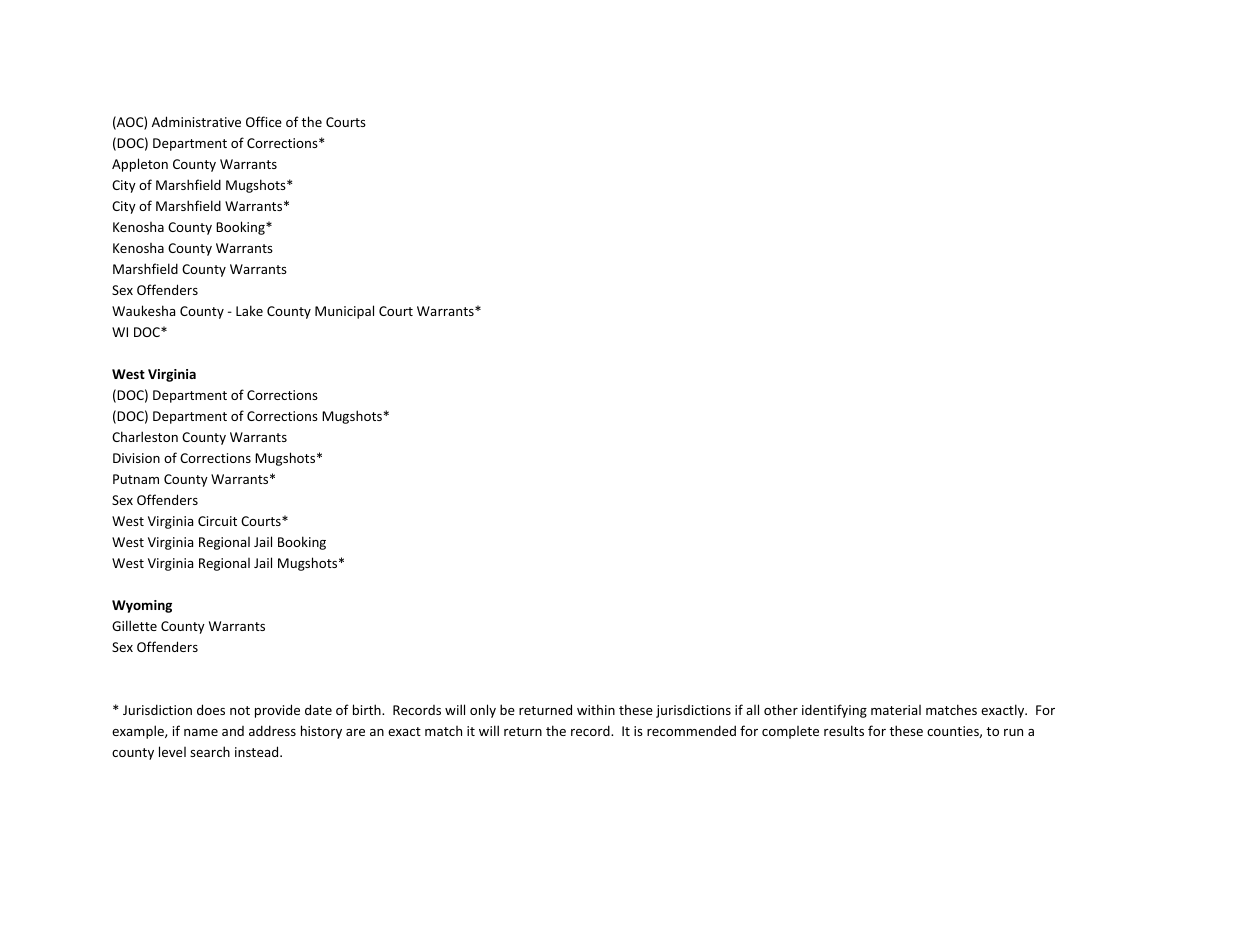  I want to click on Charleston, so click(145, 436).
